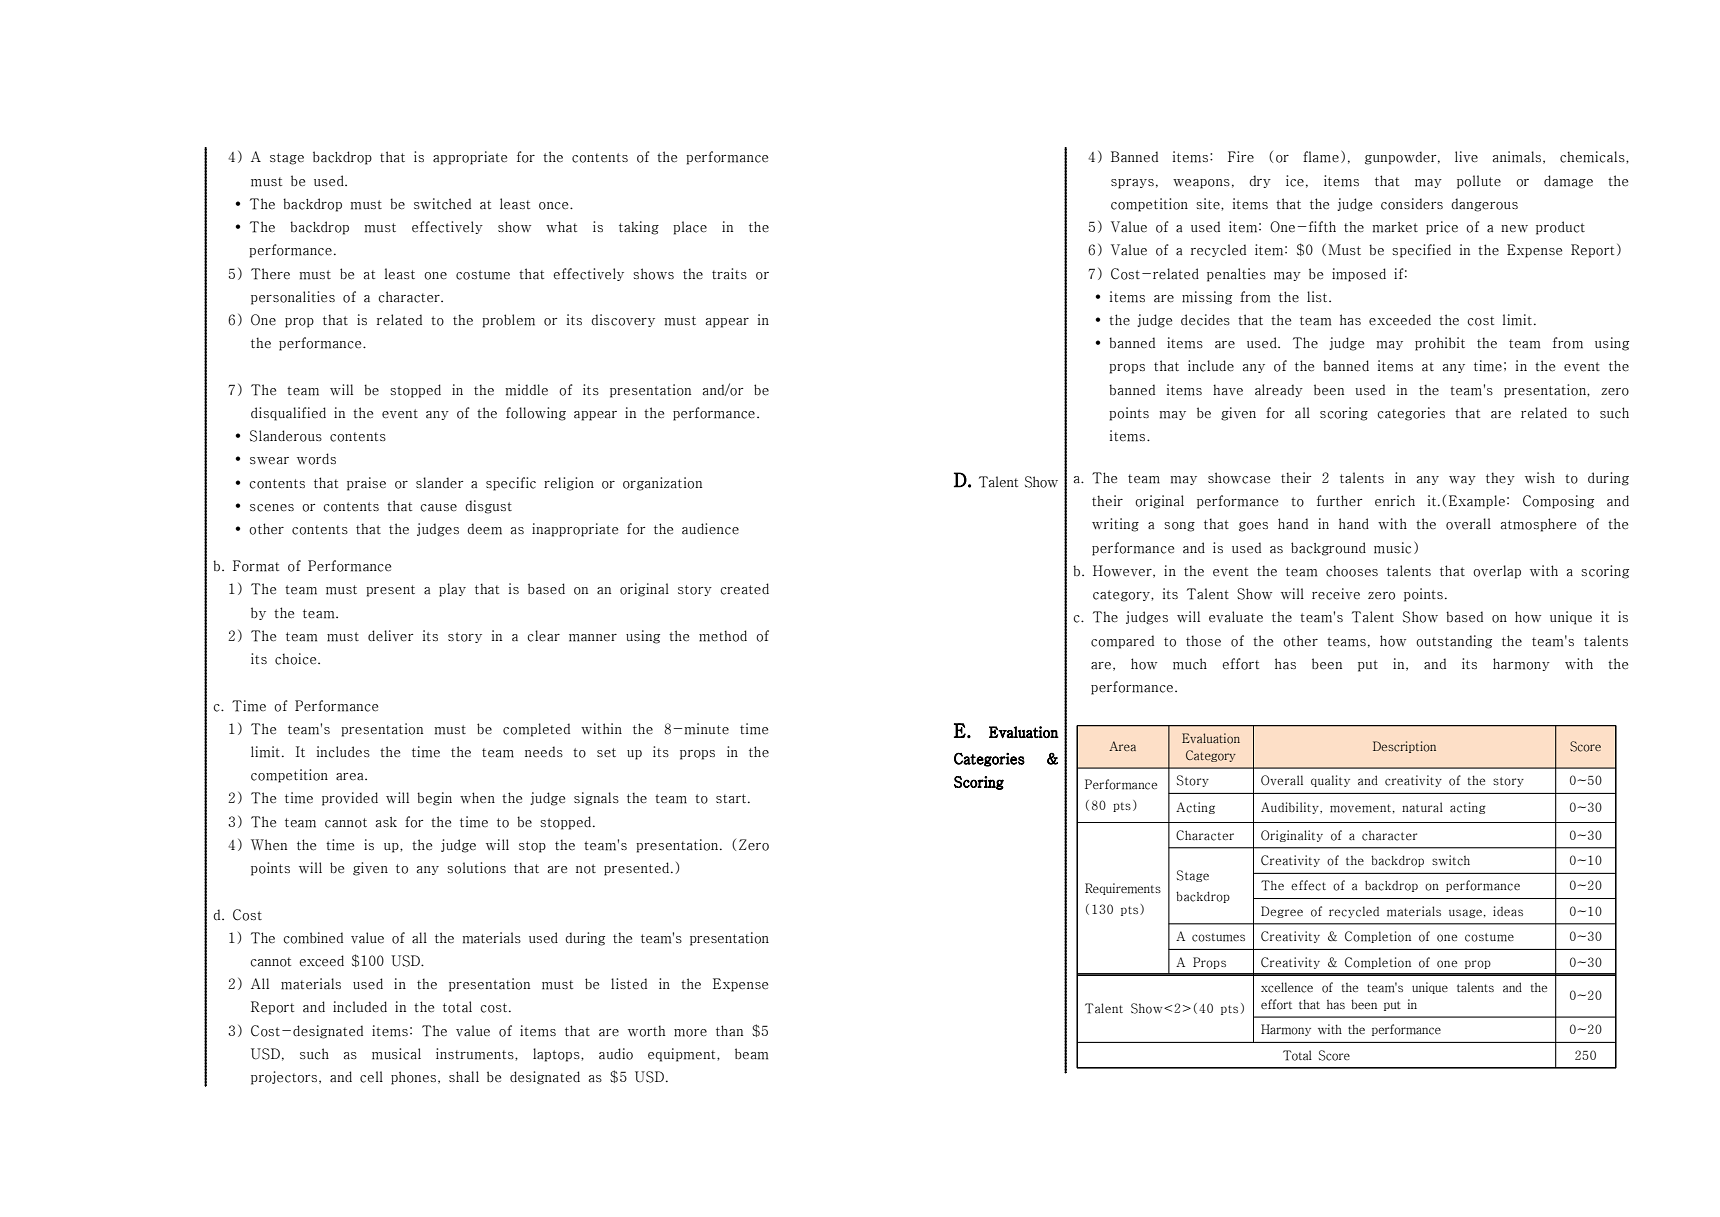 The image size is (1720, 1217). What do you see at coordinates (476, 1054) in the image?
I see `instruments` at bounding box center [476, 1054].
